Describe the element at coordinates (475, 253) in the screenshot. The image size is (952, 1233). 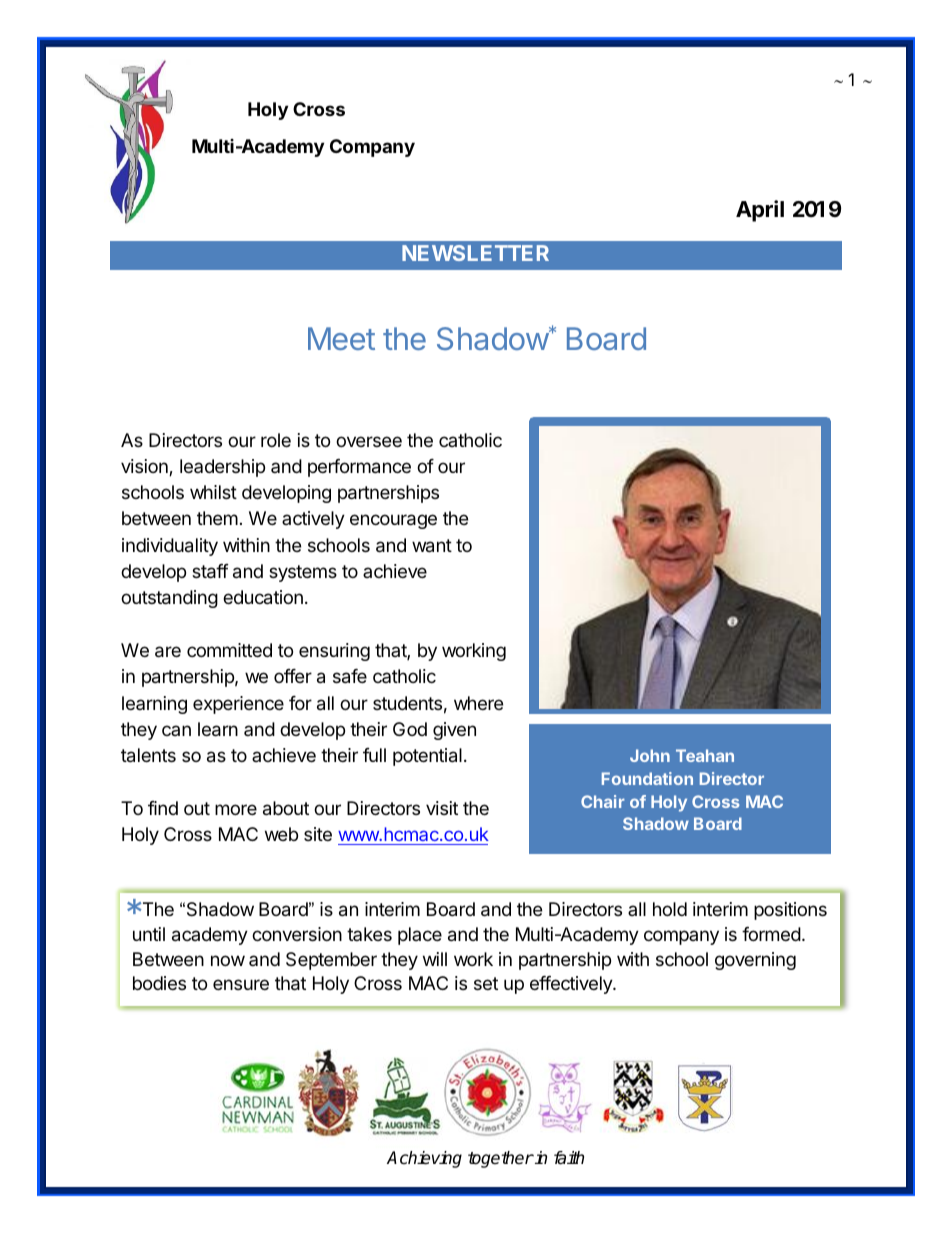
I see `NEWSLETTER` at that location.
